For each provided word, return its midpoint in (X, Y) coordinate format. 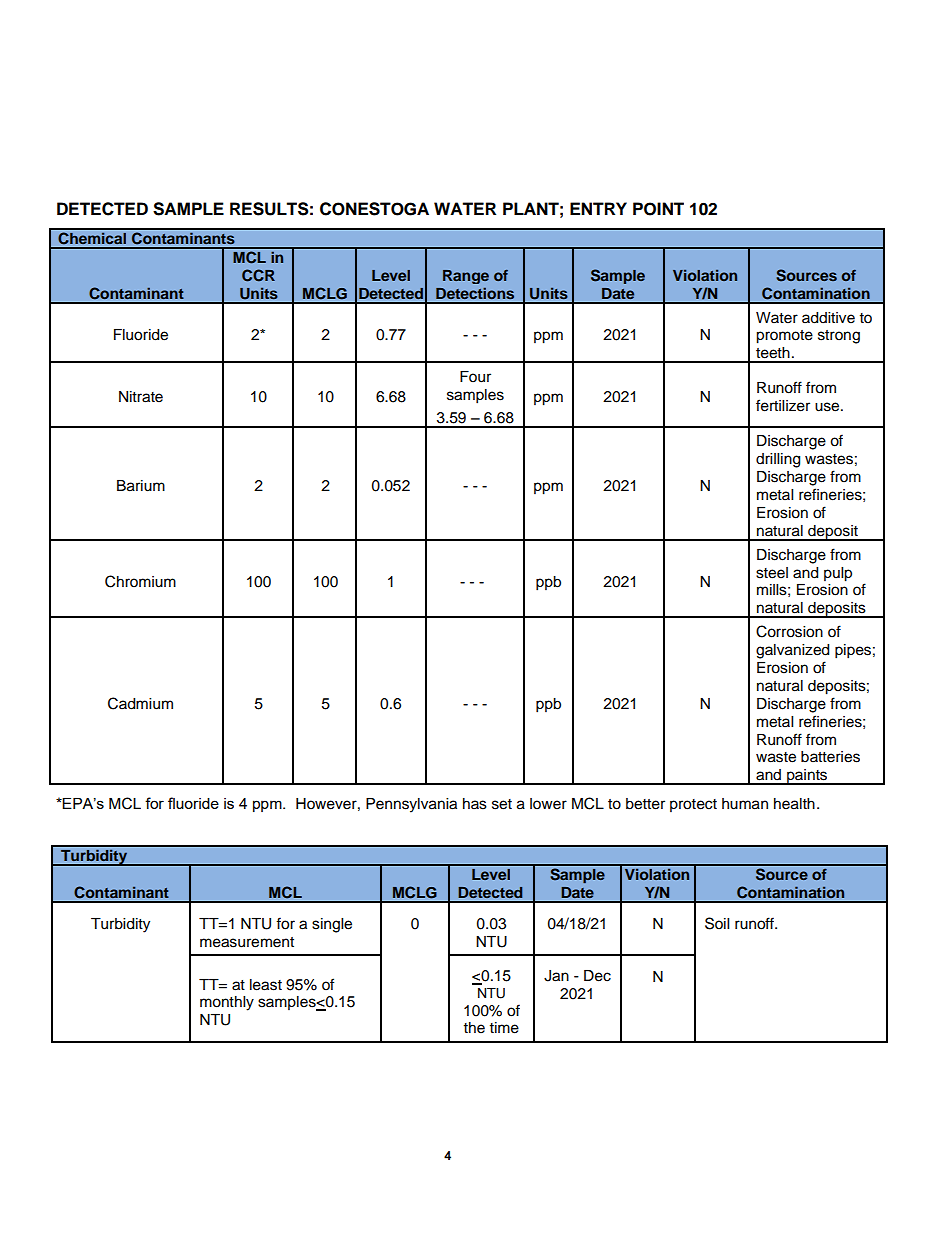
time (504, 1028)
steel (772, 573)
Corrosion (789, 631)
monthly (227, 1003)
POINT (658, 209)
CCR (258, 275)
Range (466, 277)
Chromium (140, 581)
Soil (717, 923)
